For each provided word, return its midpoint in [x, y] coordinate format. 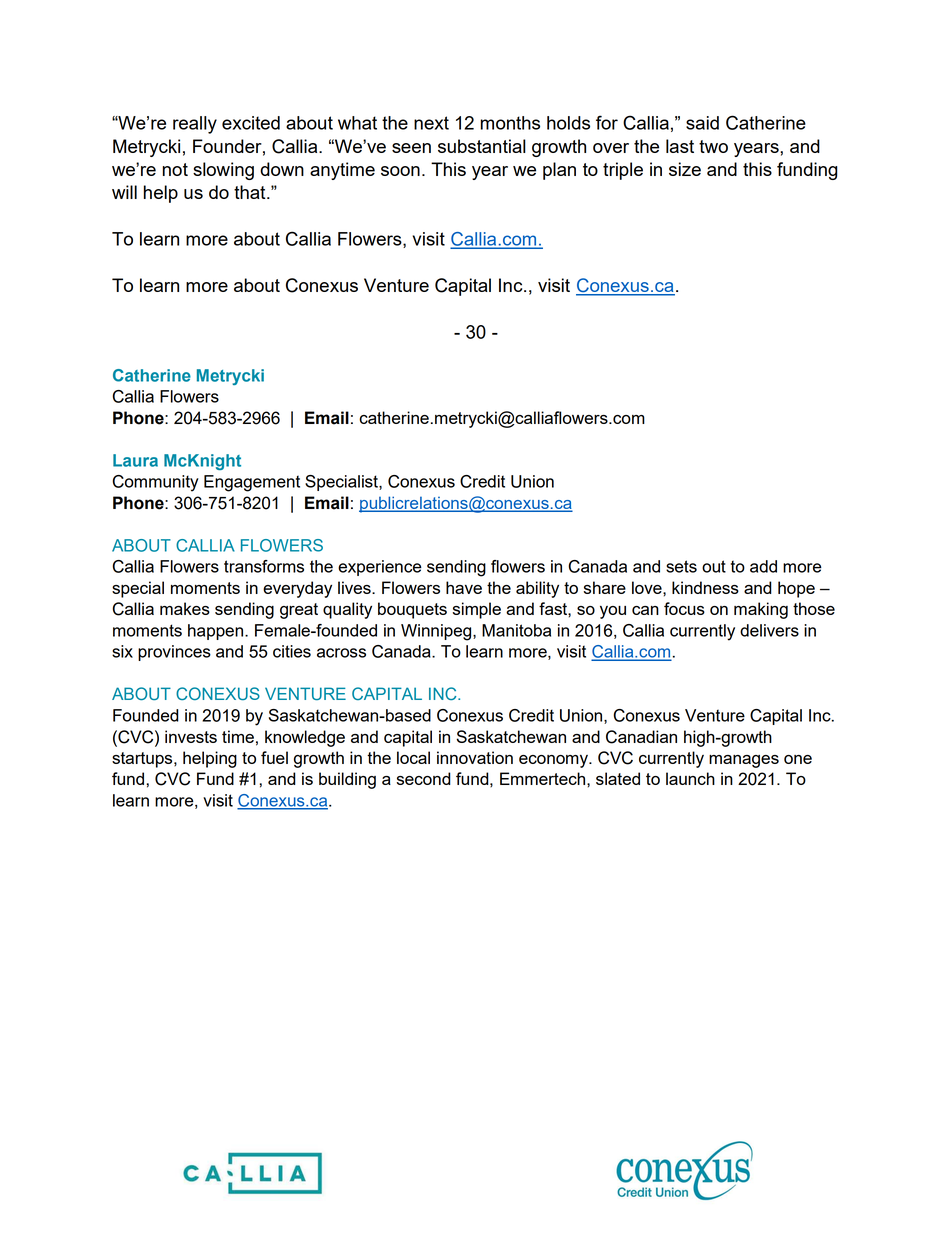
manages [744, 761]
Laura [135, 460]
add [763, 566]
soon [400, 171]
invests [191, 736]
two [713, 146]
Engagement [252, 483]
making [761, 610]
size [685, 169]
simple [477, 610]
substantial [482, 146]
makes [185, 608]
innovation [475, 757]
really [195, 125]
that [251, 192]
